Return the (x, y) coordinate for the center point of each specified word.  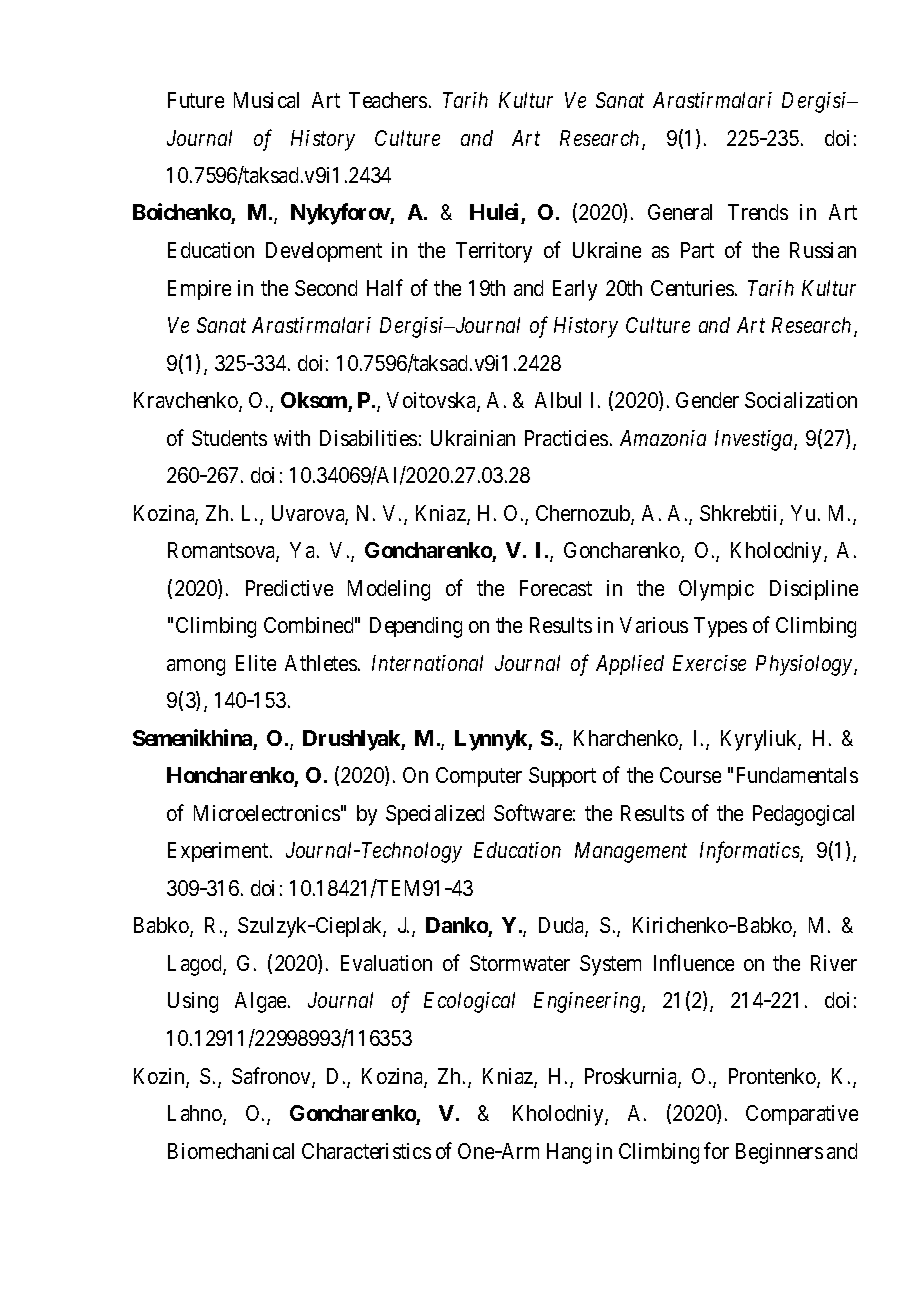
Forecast (556, 588)
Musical (266, 100)
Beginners (779, 1153)
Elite (256, 663)
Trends (758, 212)
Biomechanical (231, 1151)
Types (720, 627)
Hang (569, 1153)
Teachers (388, 100)
